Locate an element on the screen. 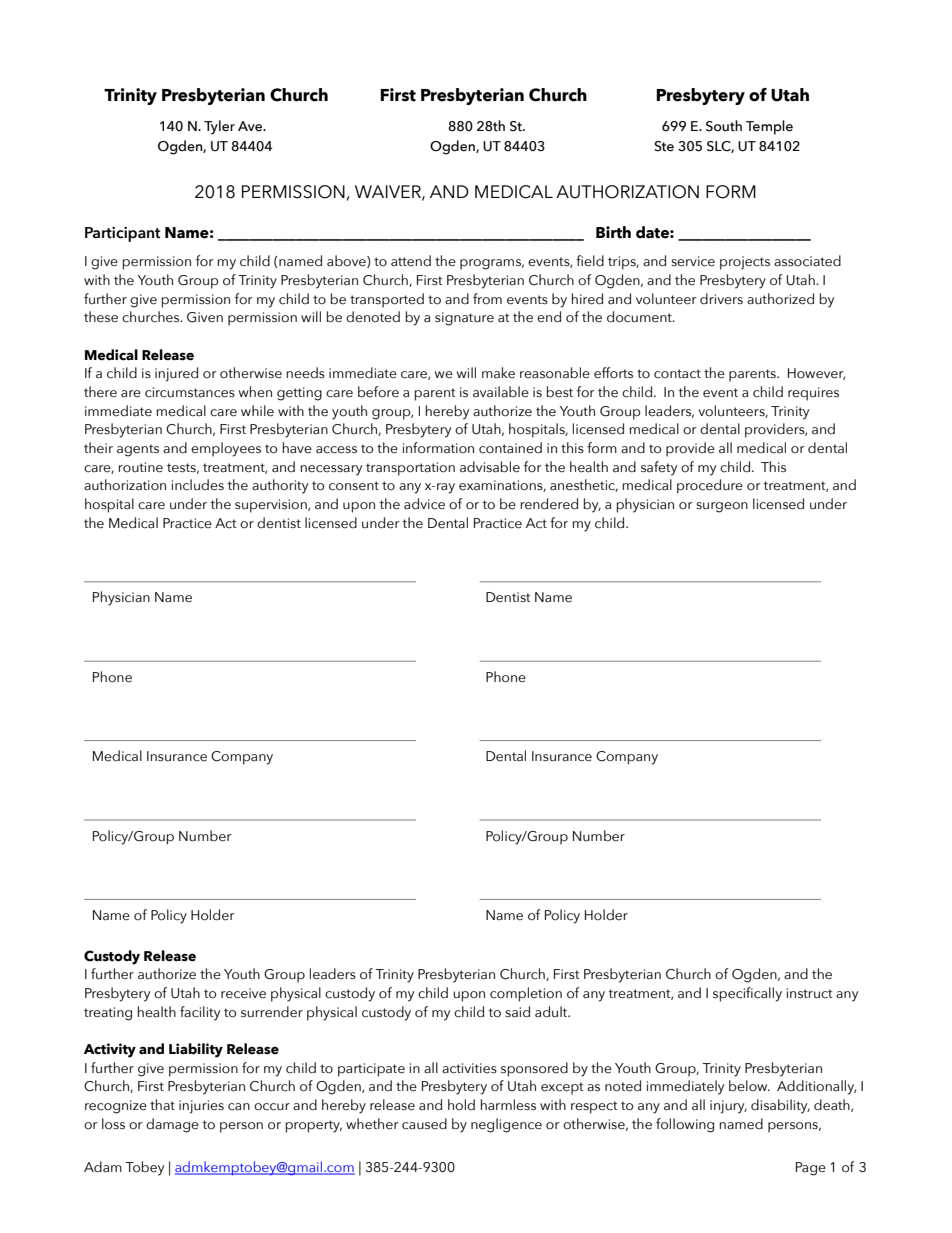  Tyler is located at coordinates (219, 127).
